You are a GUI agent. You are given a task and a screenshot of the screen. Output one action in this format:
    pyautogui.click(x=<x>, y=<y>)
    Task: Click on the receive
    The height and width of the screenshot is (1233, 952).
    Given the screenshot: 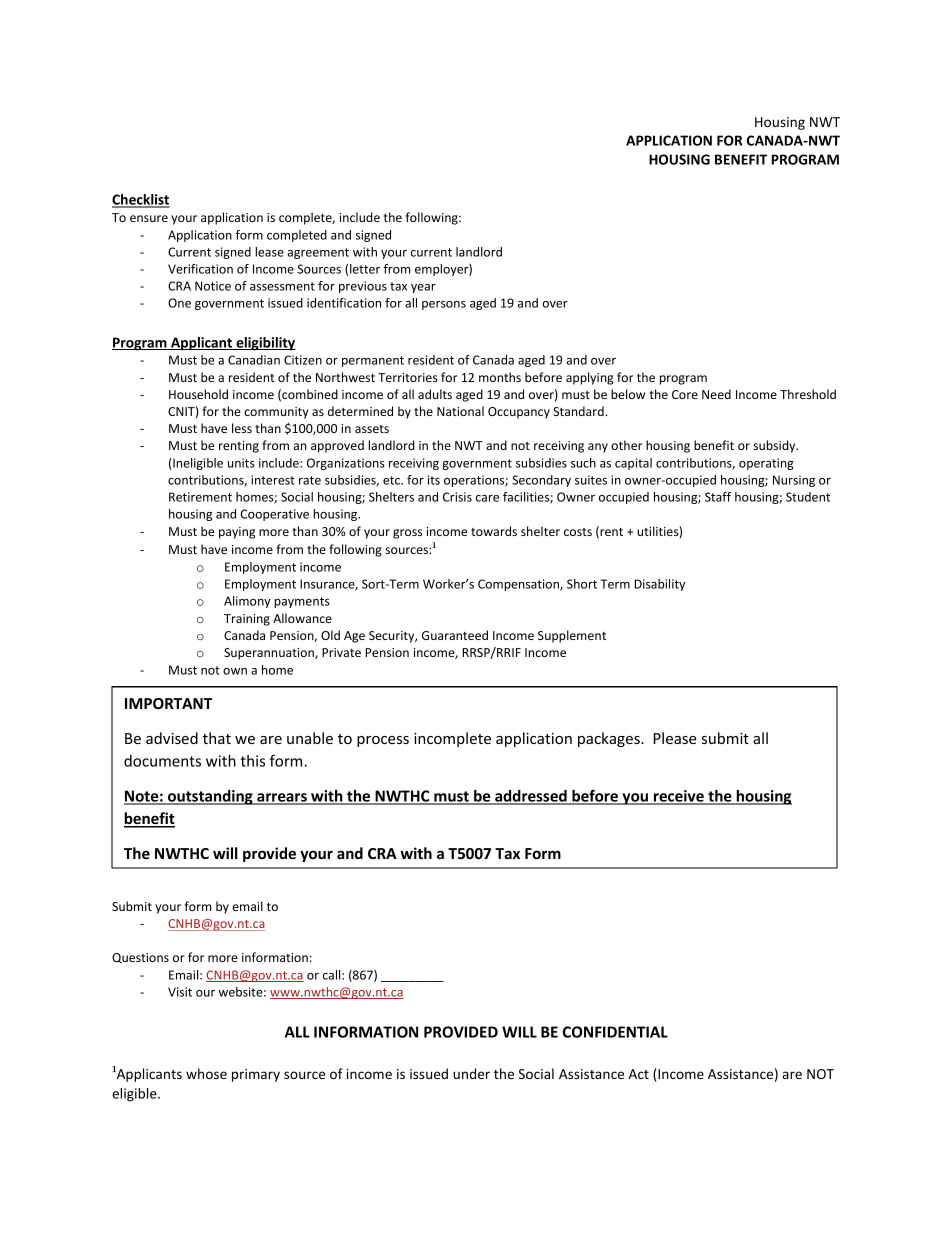 What is the action you would take?
    pyautogui.click(x=678, y=797)
